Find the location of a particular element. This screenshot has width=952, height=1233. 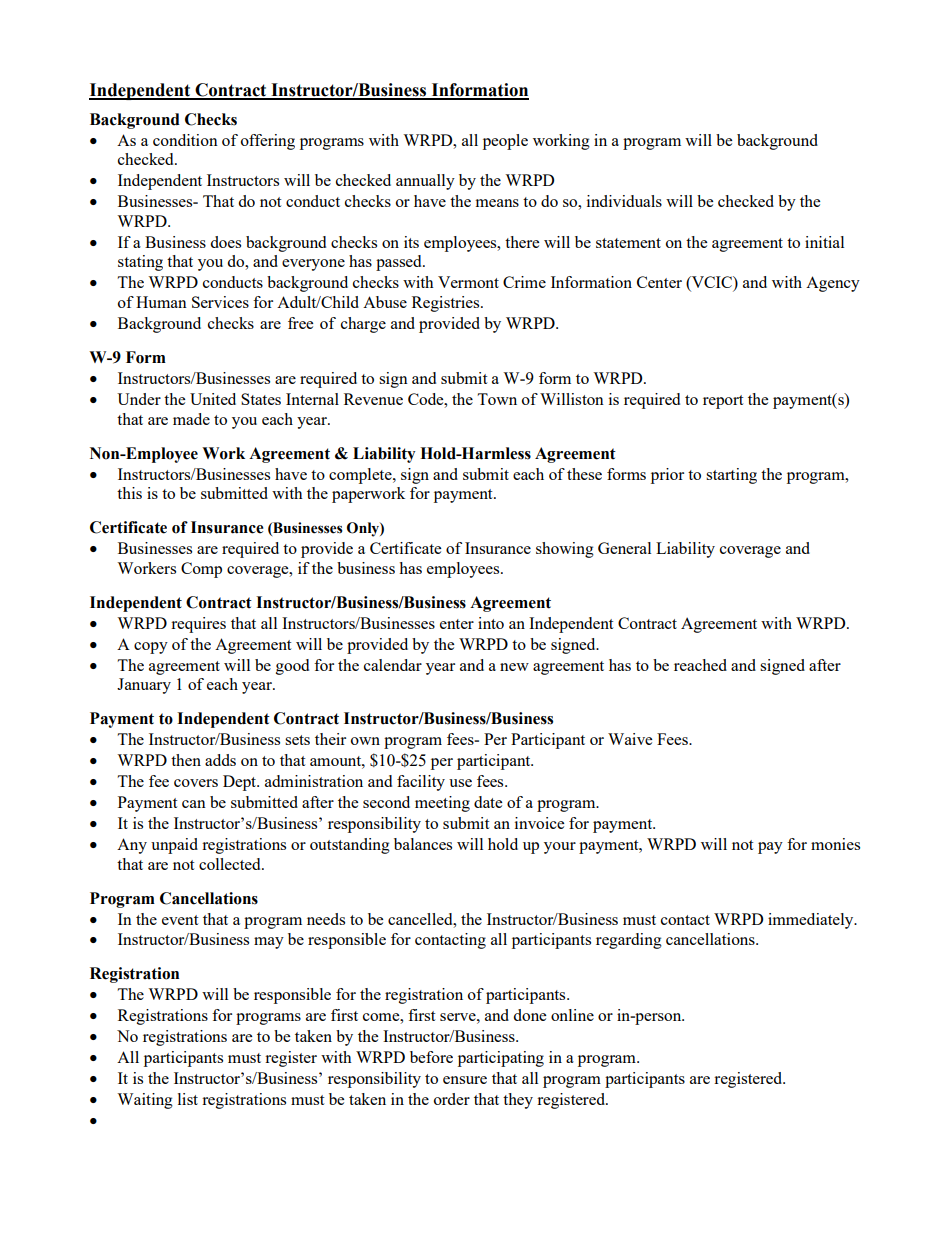

Town is located at coordinates (497, 399).
